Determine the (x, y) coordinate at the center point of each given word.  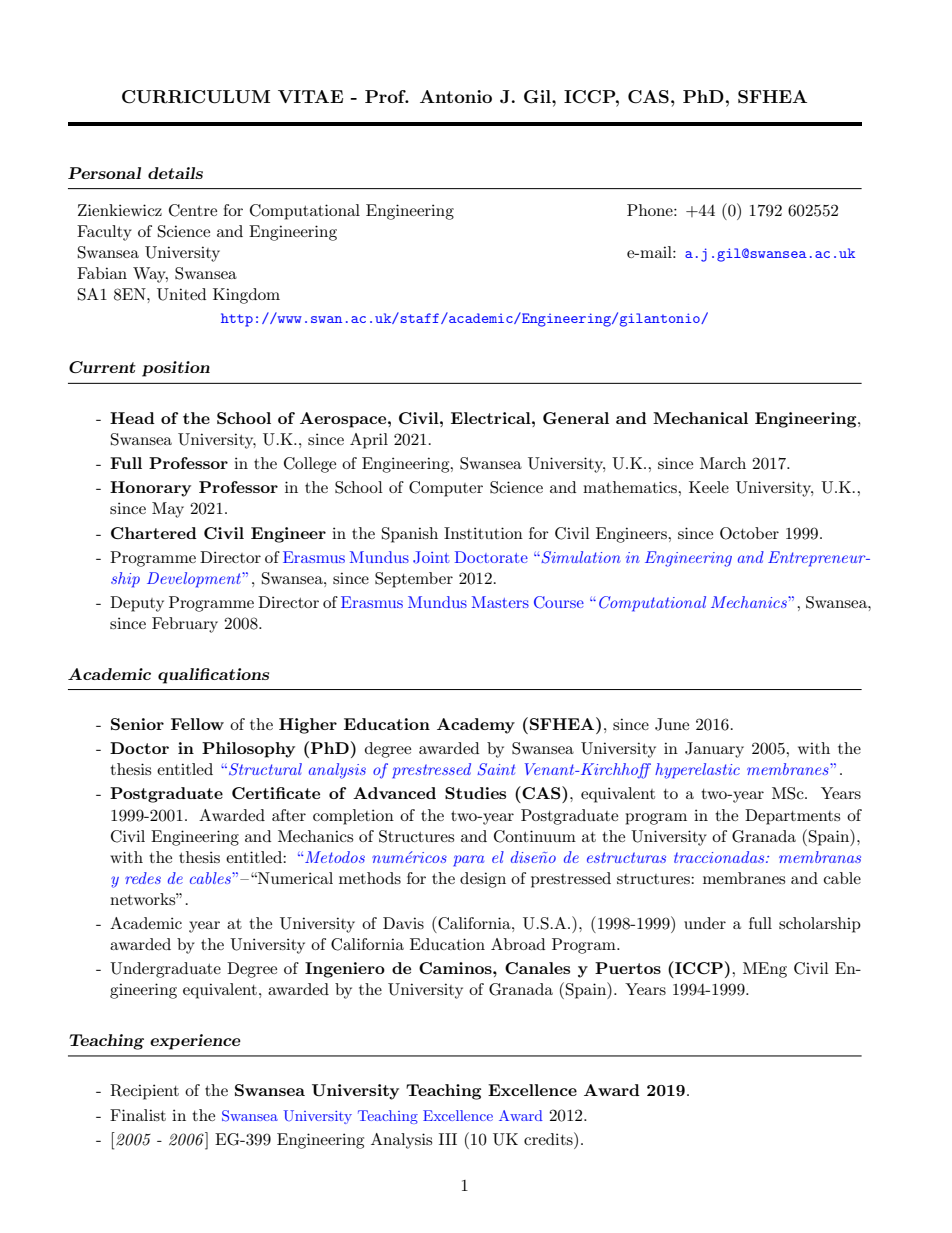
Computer (446, 489)
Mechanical (700, 418)
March (723, 463)
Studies (475, 793)
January (714, 750)
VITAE (310, 96)
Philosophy (248, 750)
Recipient (144, 1092)
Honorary (150, 489)
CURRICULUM (196, 97)
